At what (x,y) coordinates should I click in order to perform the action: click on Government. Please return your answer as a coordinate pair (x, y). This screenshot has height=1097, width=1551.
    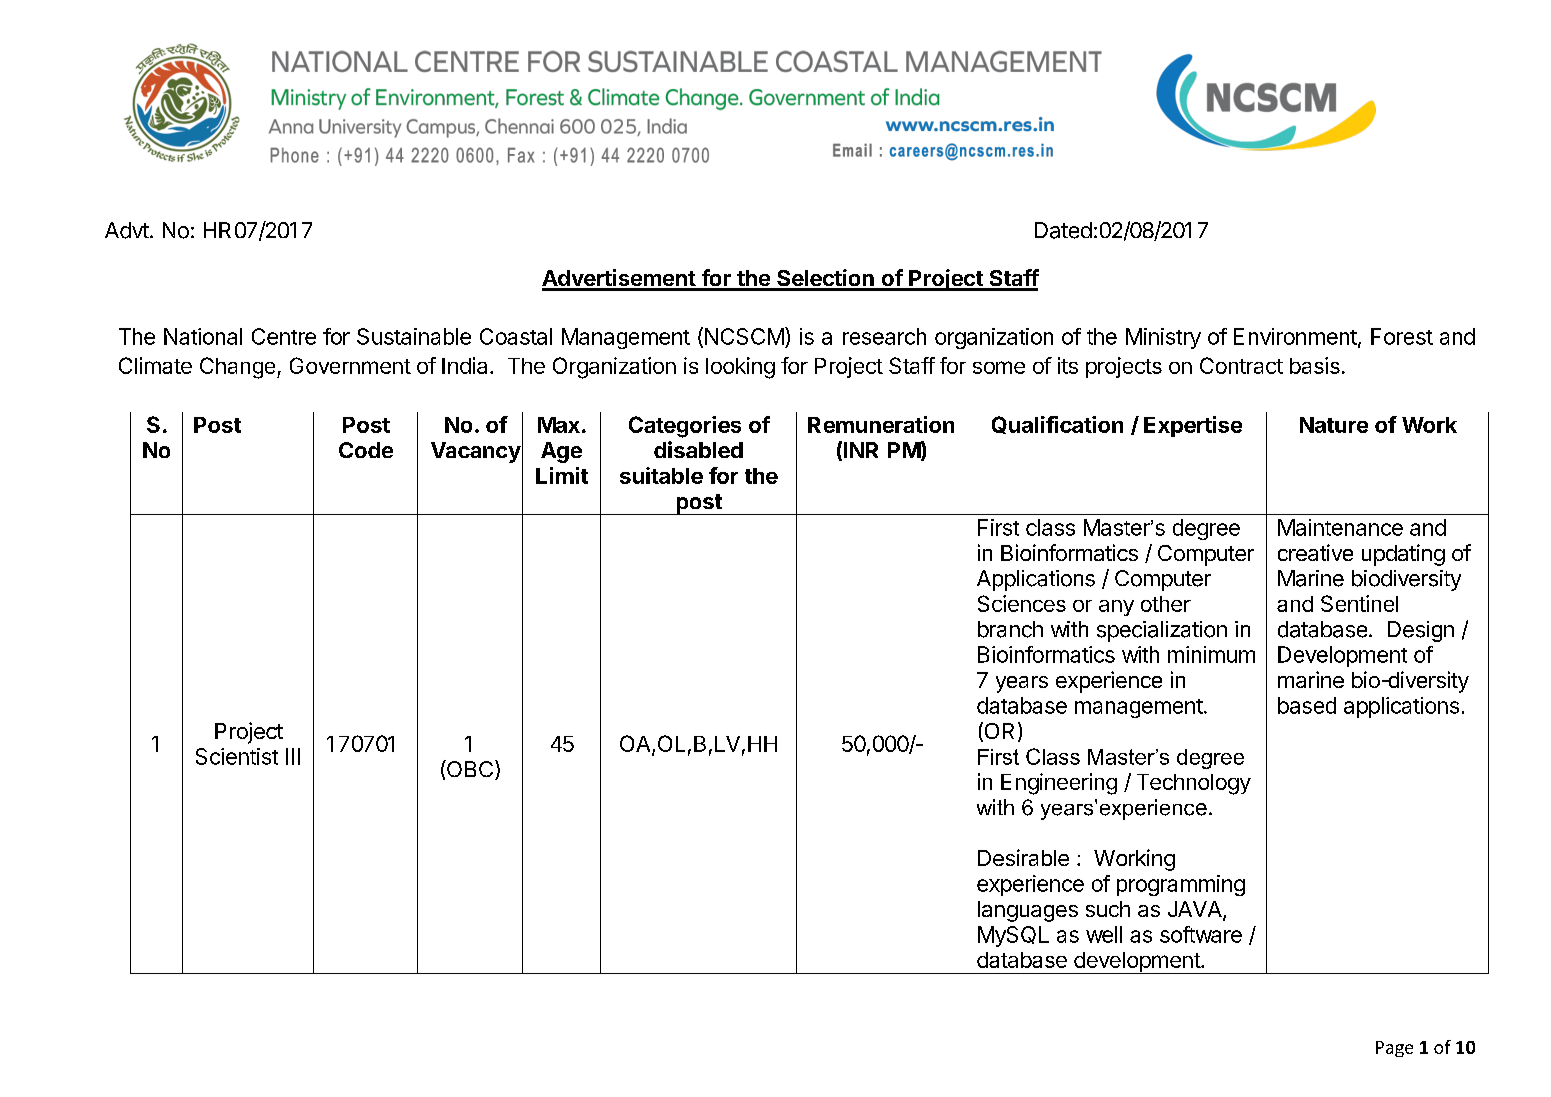
    Looking at the image, I should click on (350, 365).
